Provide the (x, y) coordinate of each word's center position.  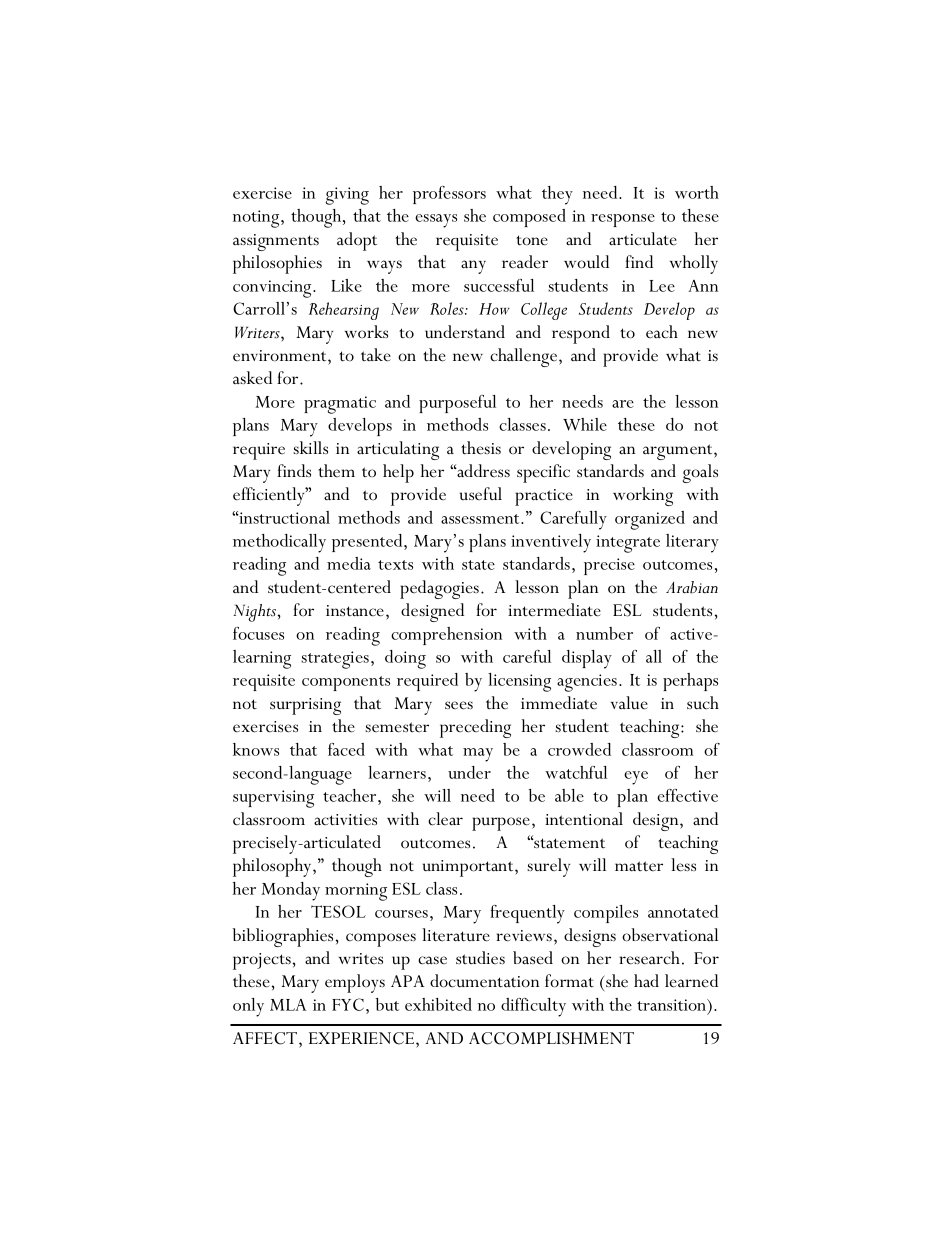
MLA (288, 1005)
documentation (484, 981)
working (643, 496)
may (478, 755)
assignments (276, 242)
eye (636, 778)
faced (346, 749)
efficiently (270, 496)
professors (449, 195)
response (623, 220)
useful (480, 494)
